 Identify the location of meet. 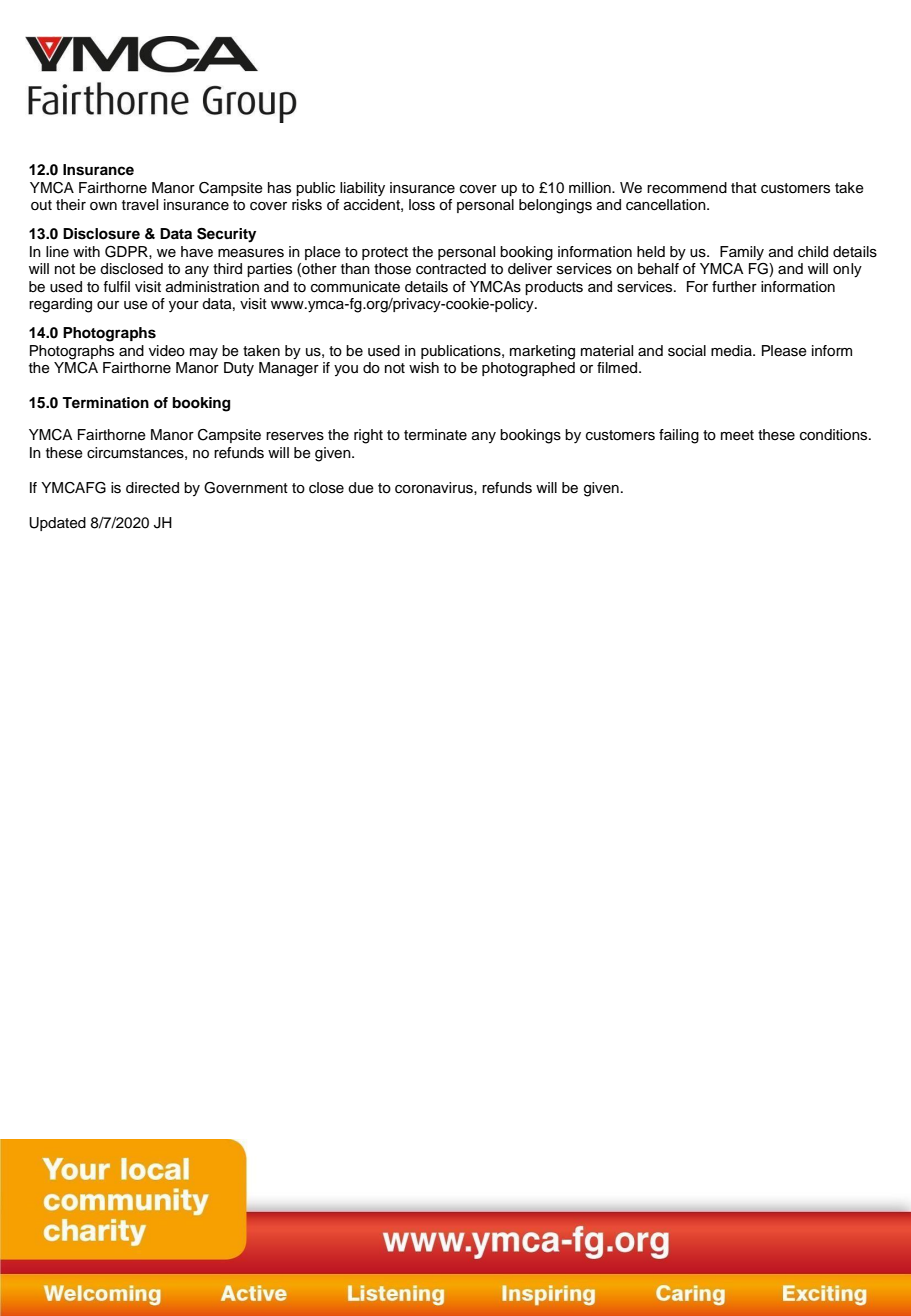
(737, 435).
